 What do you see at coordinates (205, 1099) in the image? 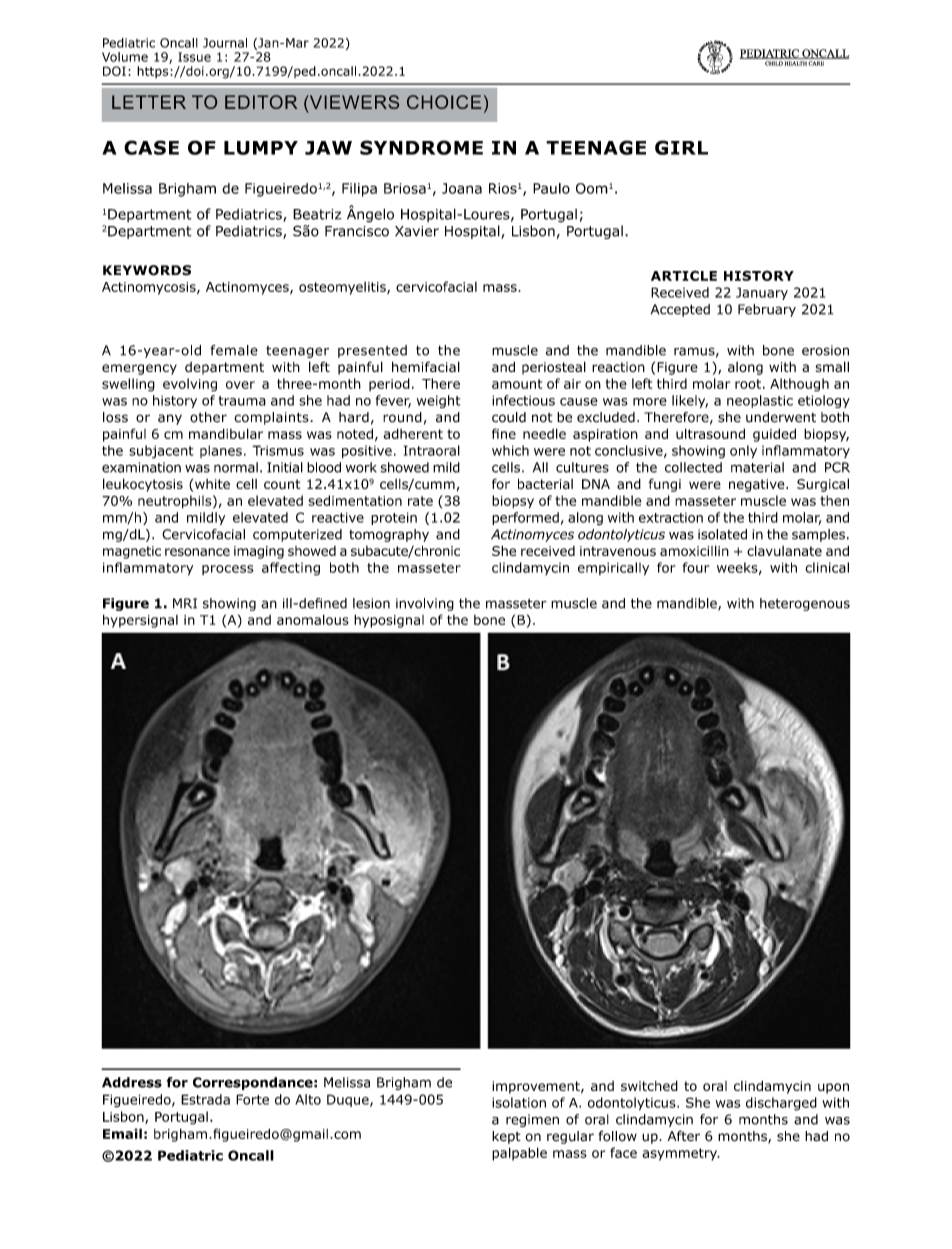
I see `Estrada` at bounding box center [205, 1099].
